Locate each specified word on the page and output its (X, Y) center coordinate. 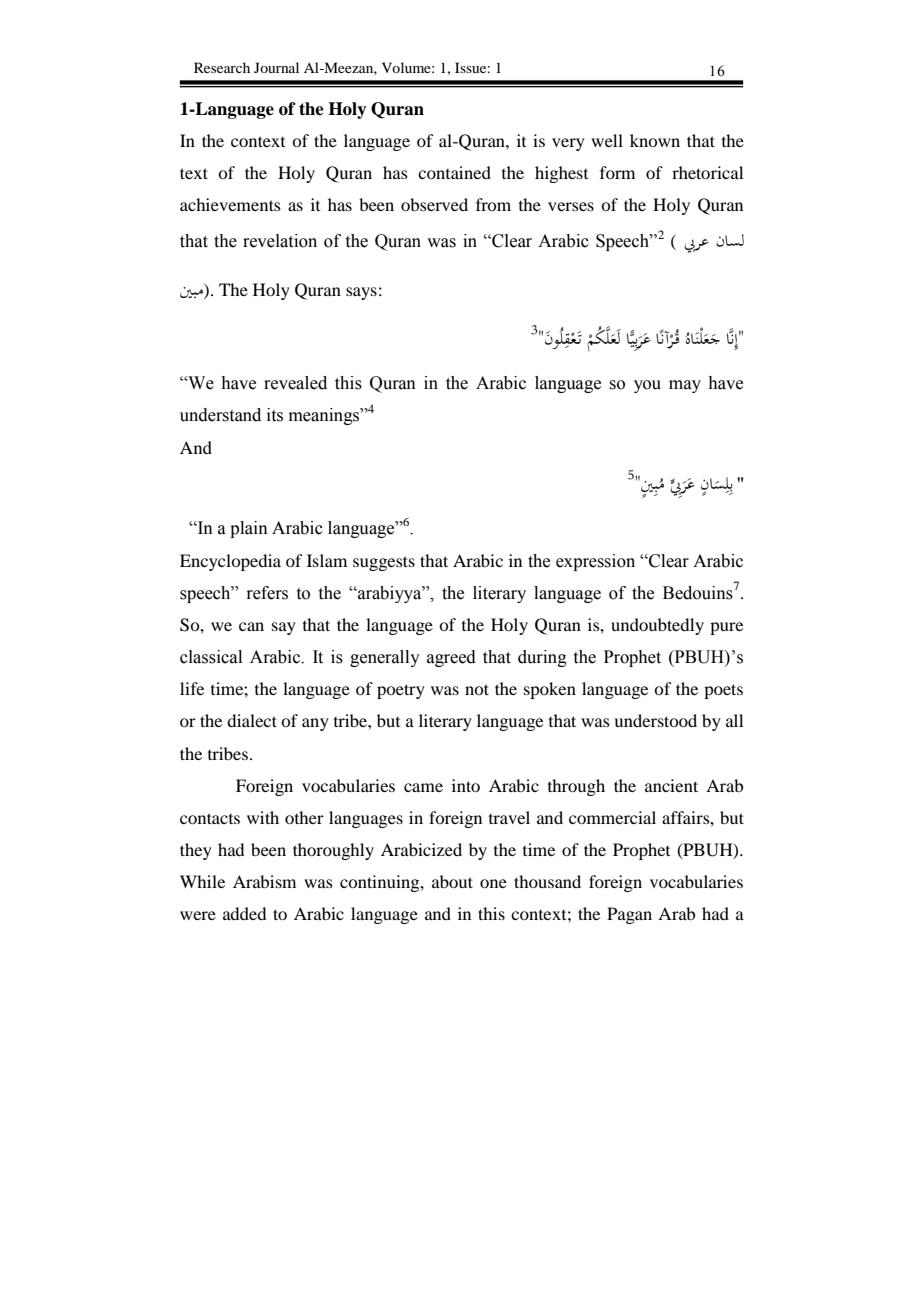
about (452, 881)
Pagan (629, 915)
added (244, 913)
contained (454, 172)
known (655, 140)
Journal (276, 67)
